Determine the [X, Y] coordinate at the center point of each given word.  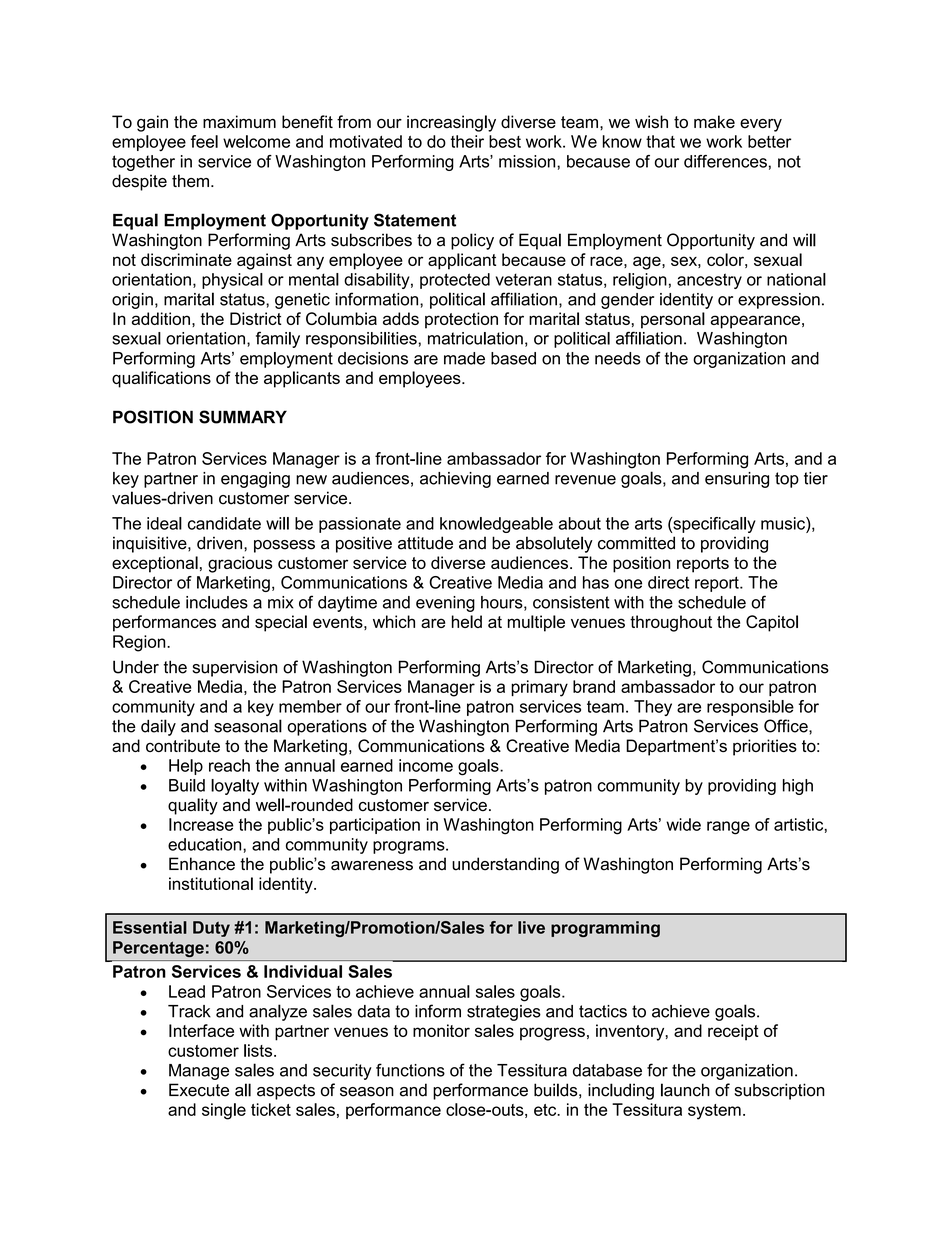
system [714, 1112]
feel [204, 141]
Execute [199, 1090]
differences [725, 161]
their [467, 141]
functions [410, 1070]
